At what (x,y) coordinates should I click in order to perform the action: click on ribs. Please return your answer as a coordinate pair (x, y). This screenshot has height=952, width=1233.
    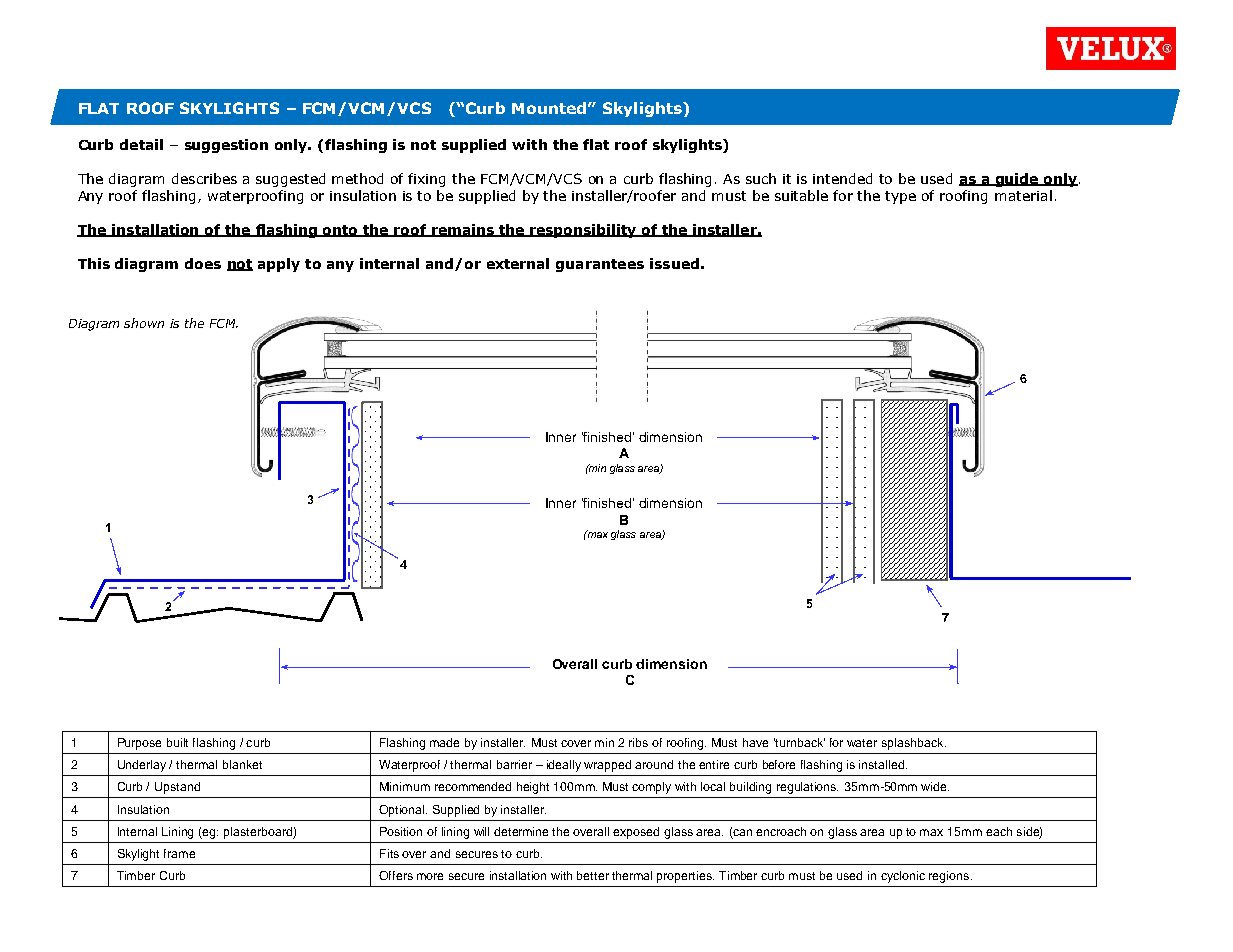
    Looking at the image, I should click on (638, 742).
